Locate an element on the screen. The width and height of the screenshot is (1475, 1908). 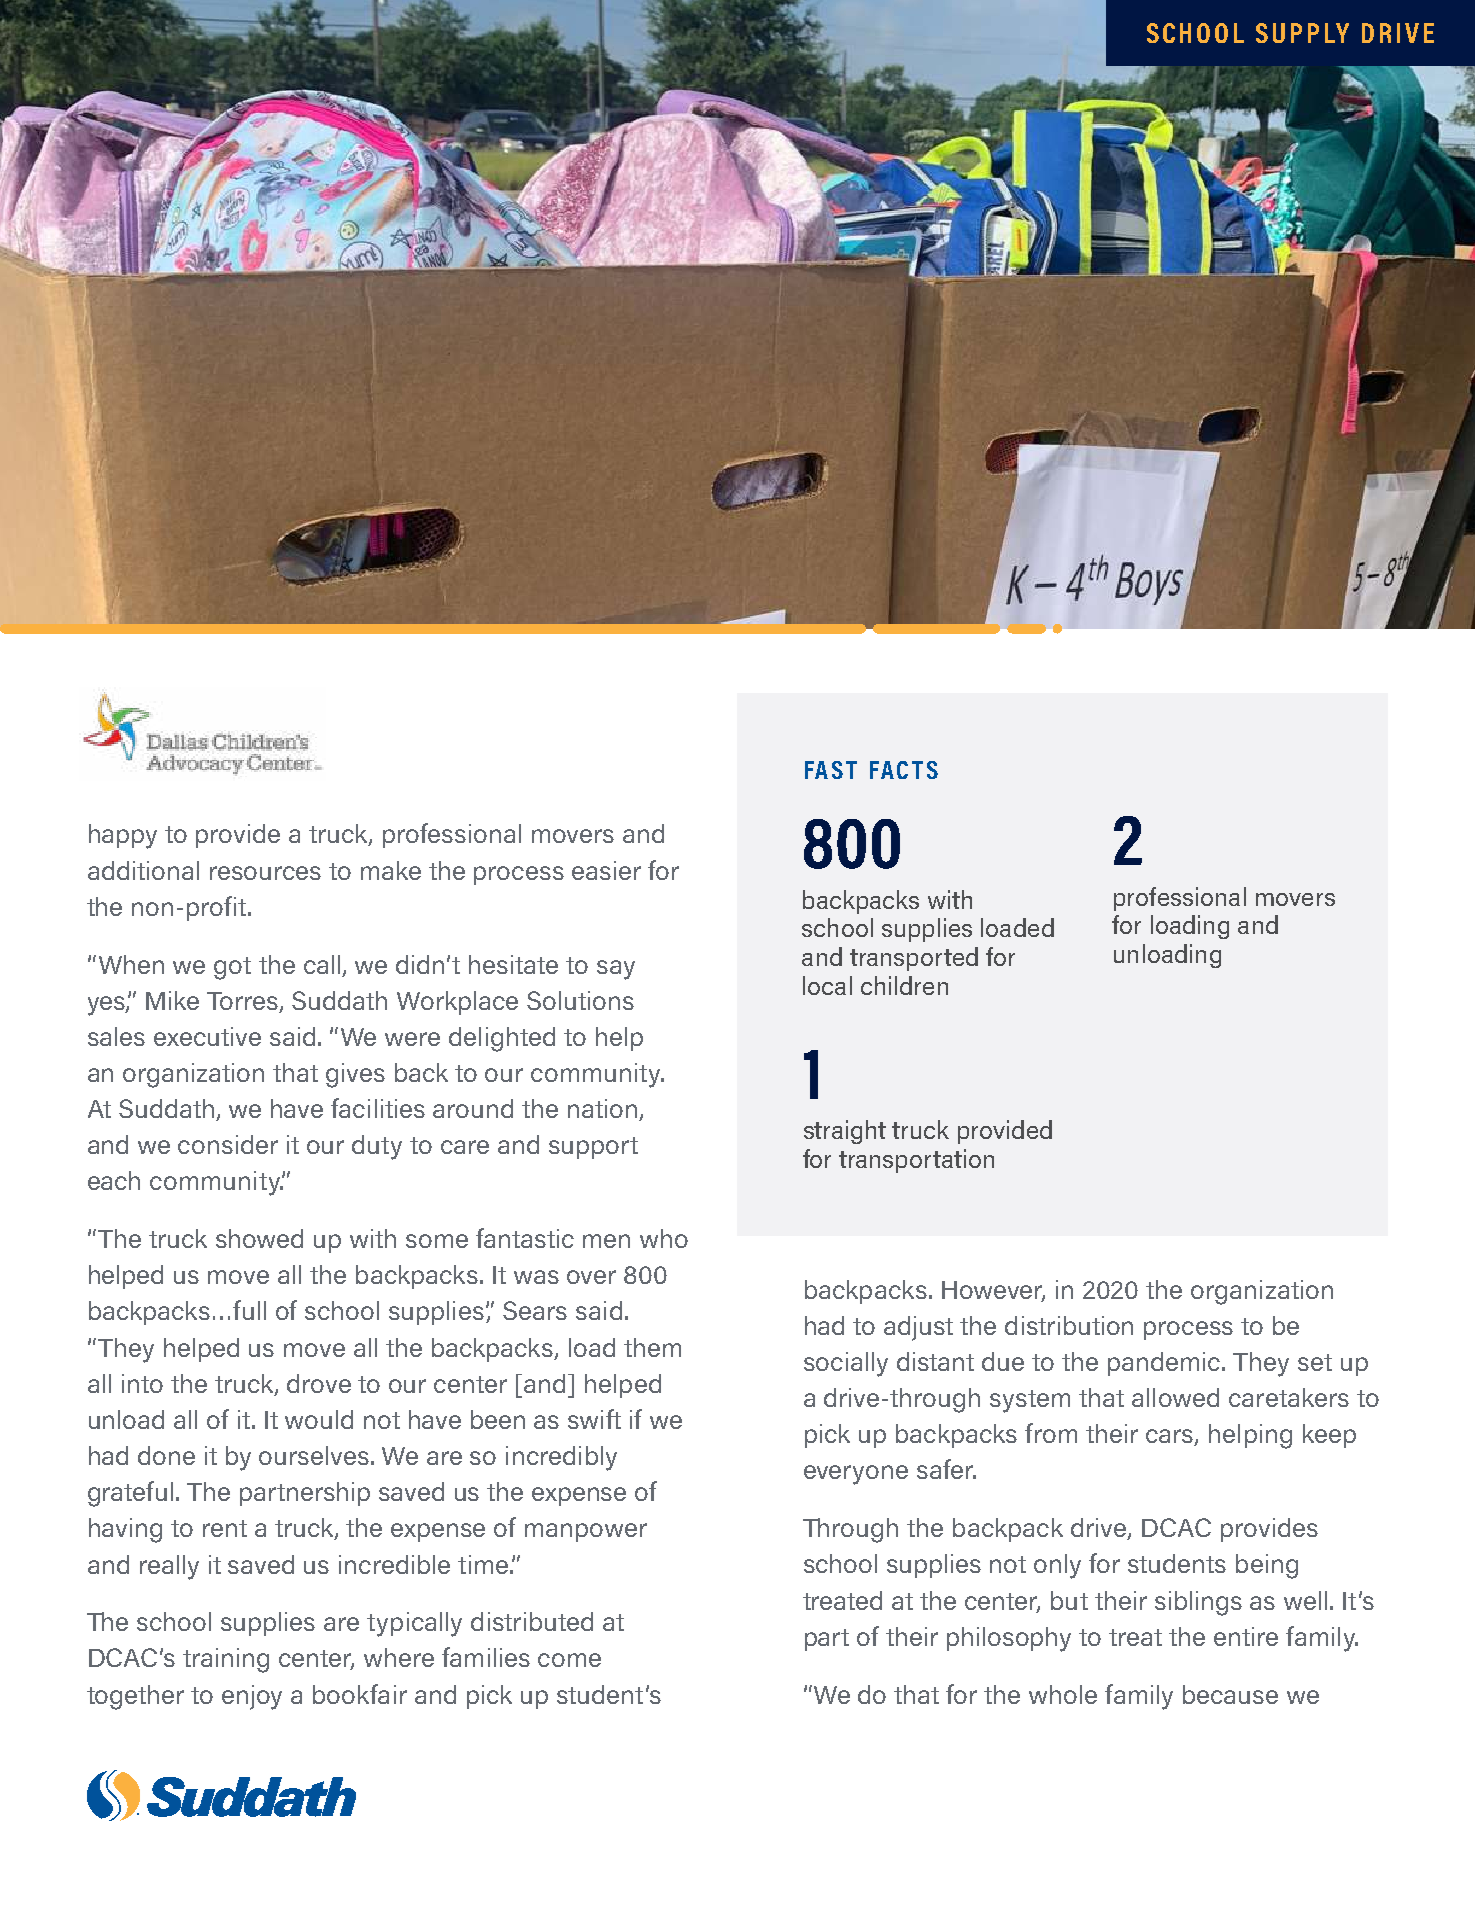
come is located at coordinates (569, 1660).
